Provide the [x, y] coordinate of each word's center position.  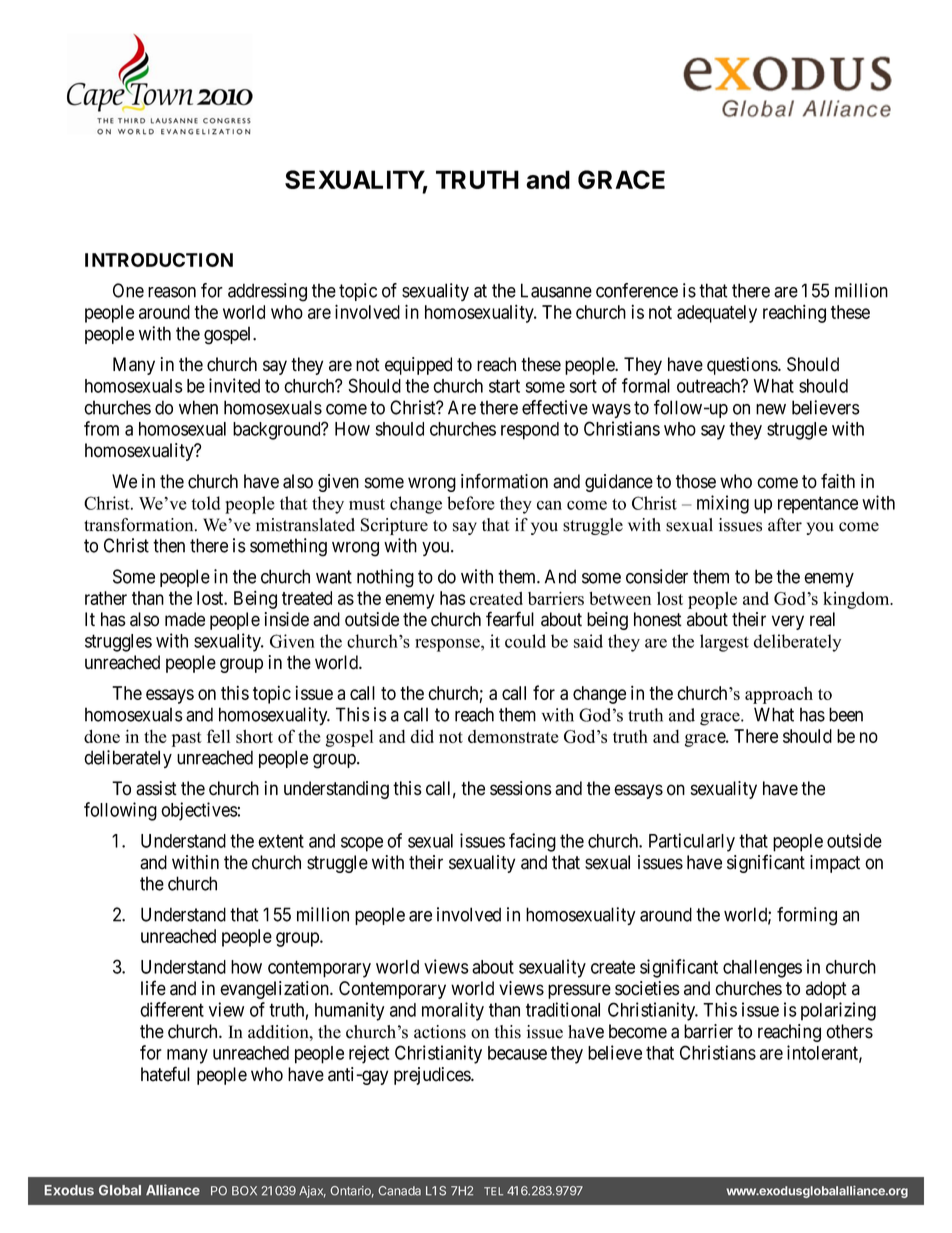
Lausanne [556, 290]
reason [172, 292]
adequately [717, 314]
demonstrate [513, 736]
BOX [244, 1191]
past [187, 739]
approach [779, 695]
